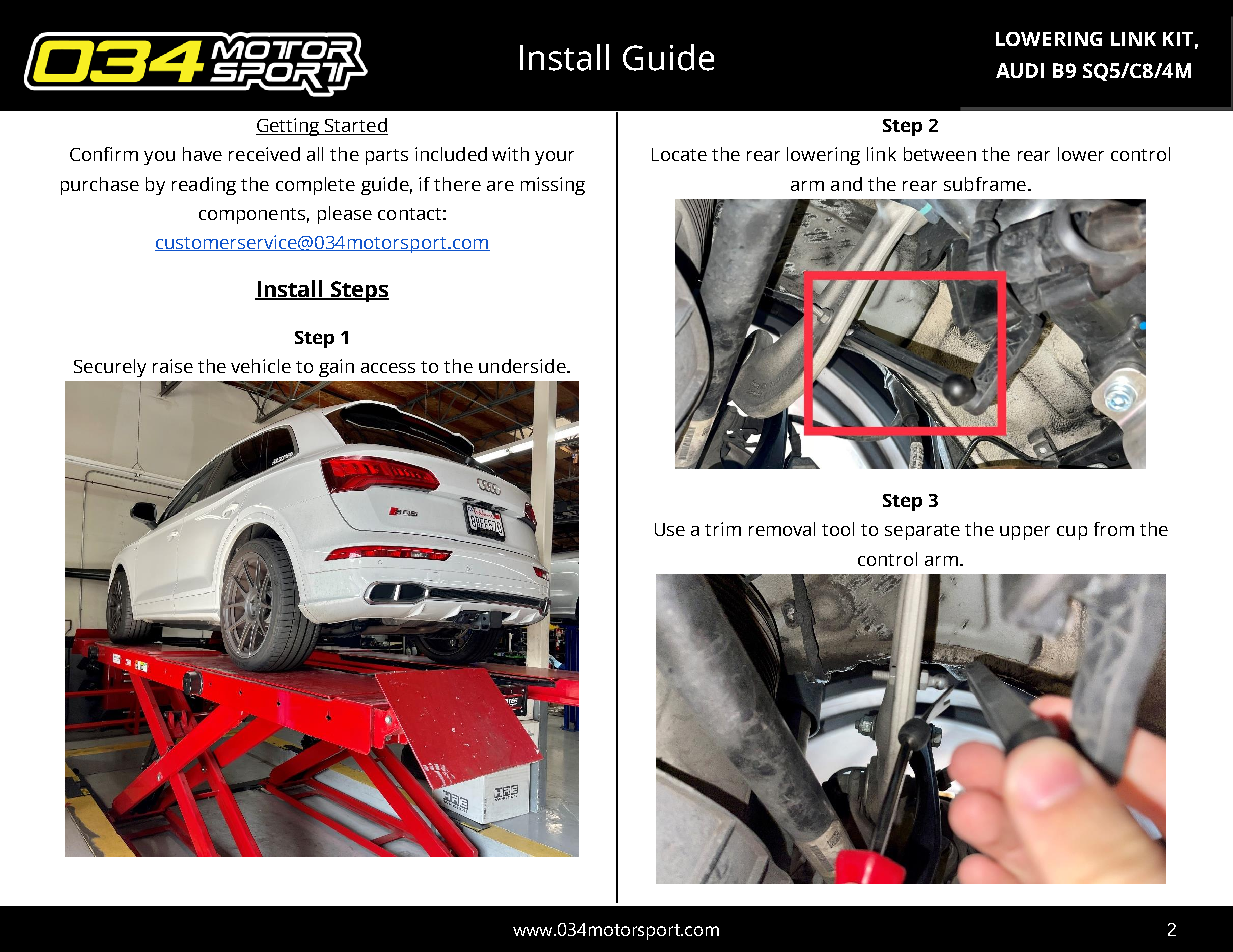 The height and width of the image is (952, 1233). What do you see at coordinates (670, 529) in the image?
I see `Use` at bounding box center [670, 529].
